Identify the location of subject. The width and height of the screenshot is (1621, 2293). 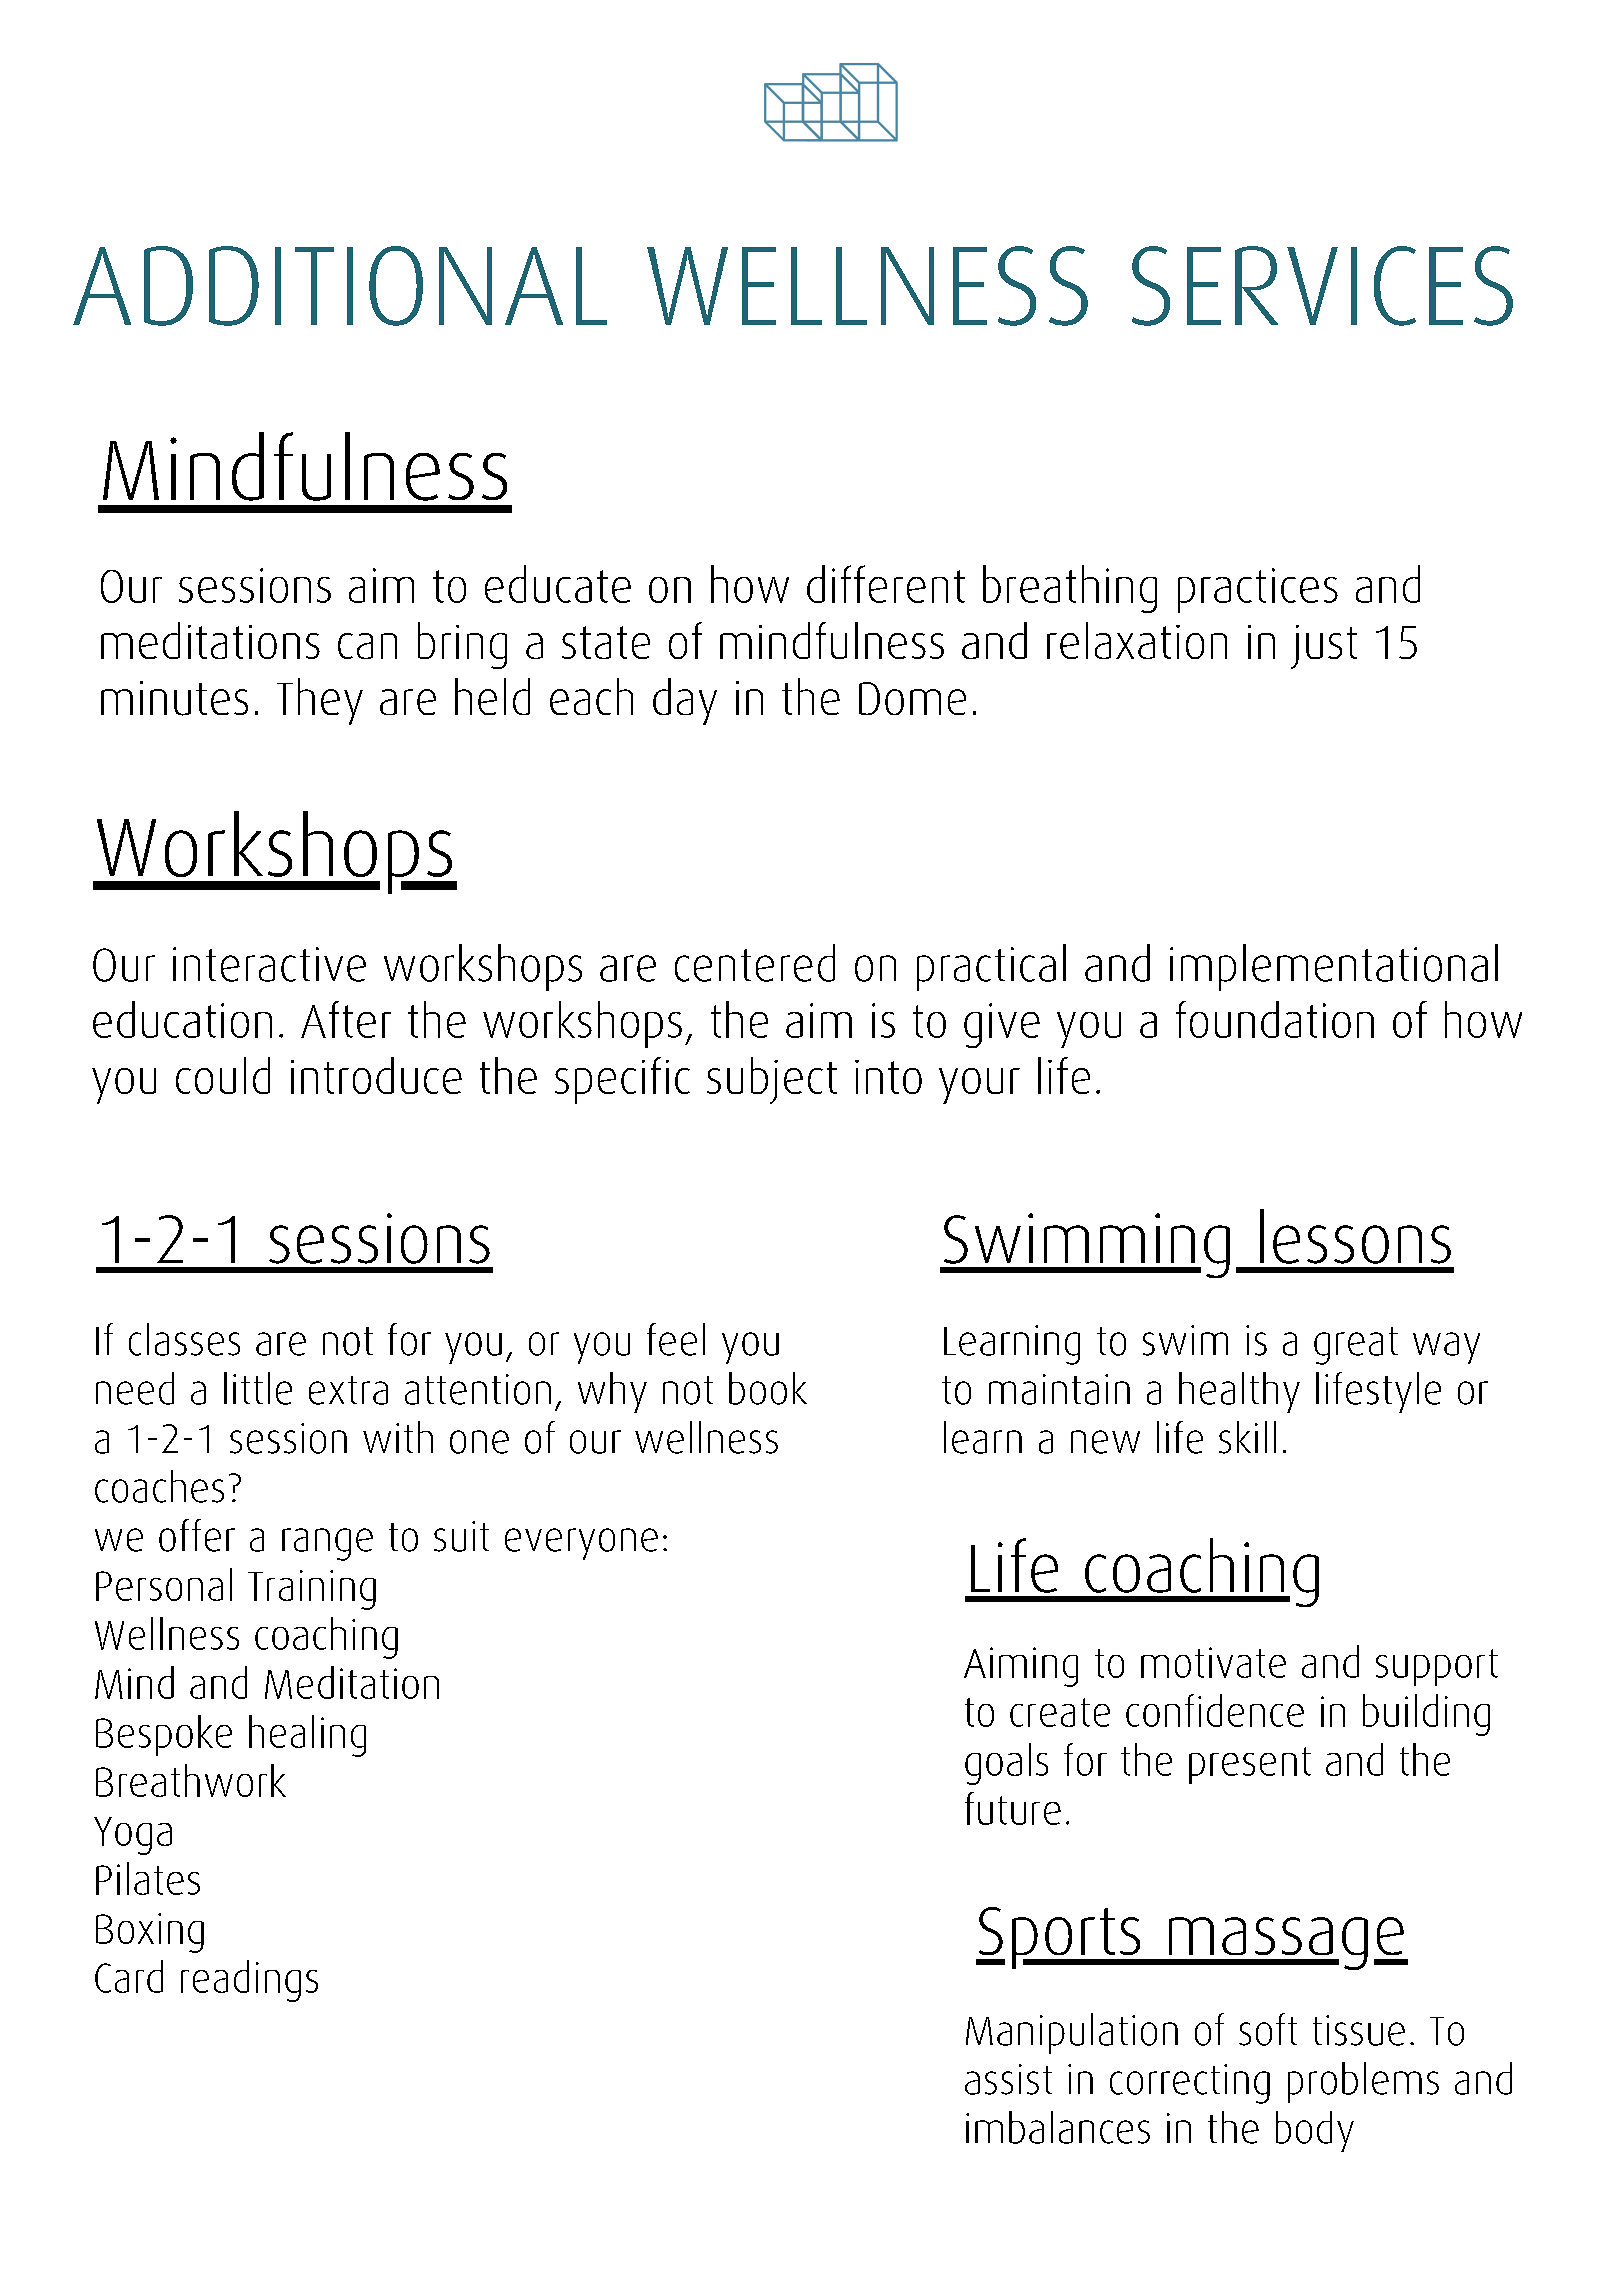
(772, 1080).
